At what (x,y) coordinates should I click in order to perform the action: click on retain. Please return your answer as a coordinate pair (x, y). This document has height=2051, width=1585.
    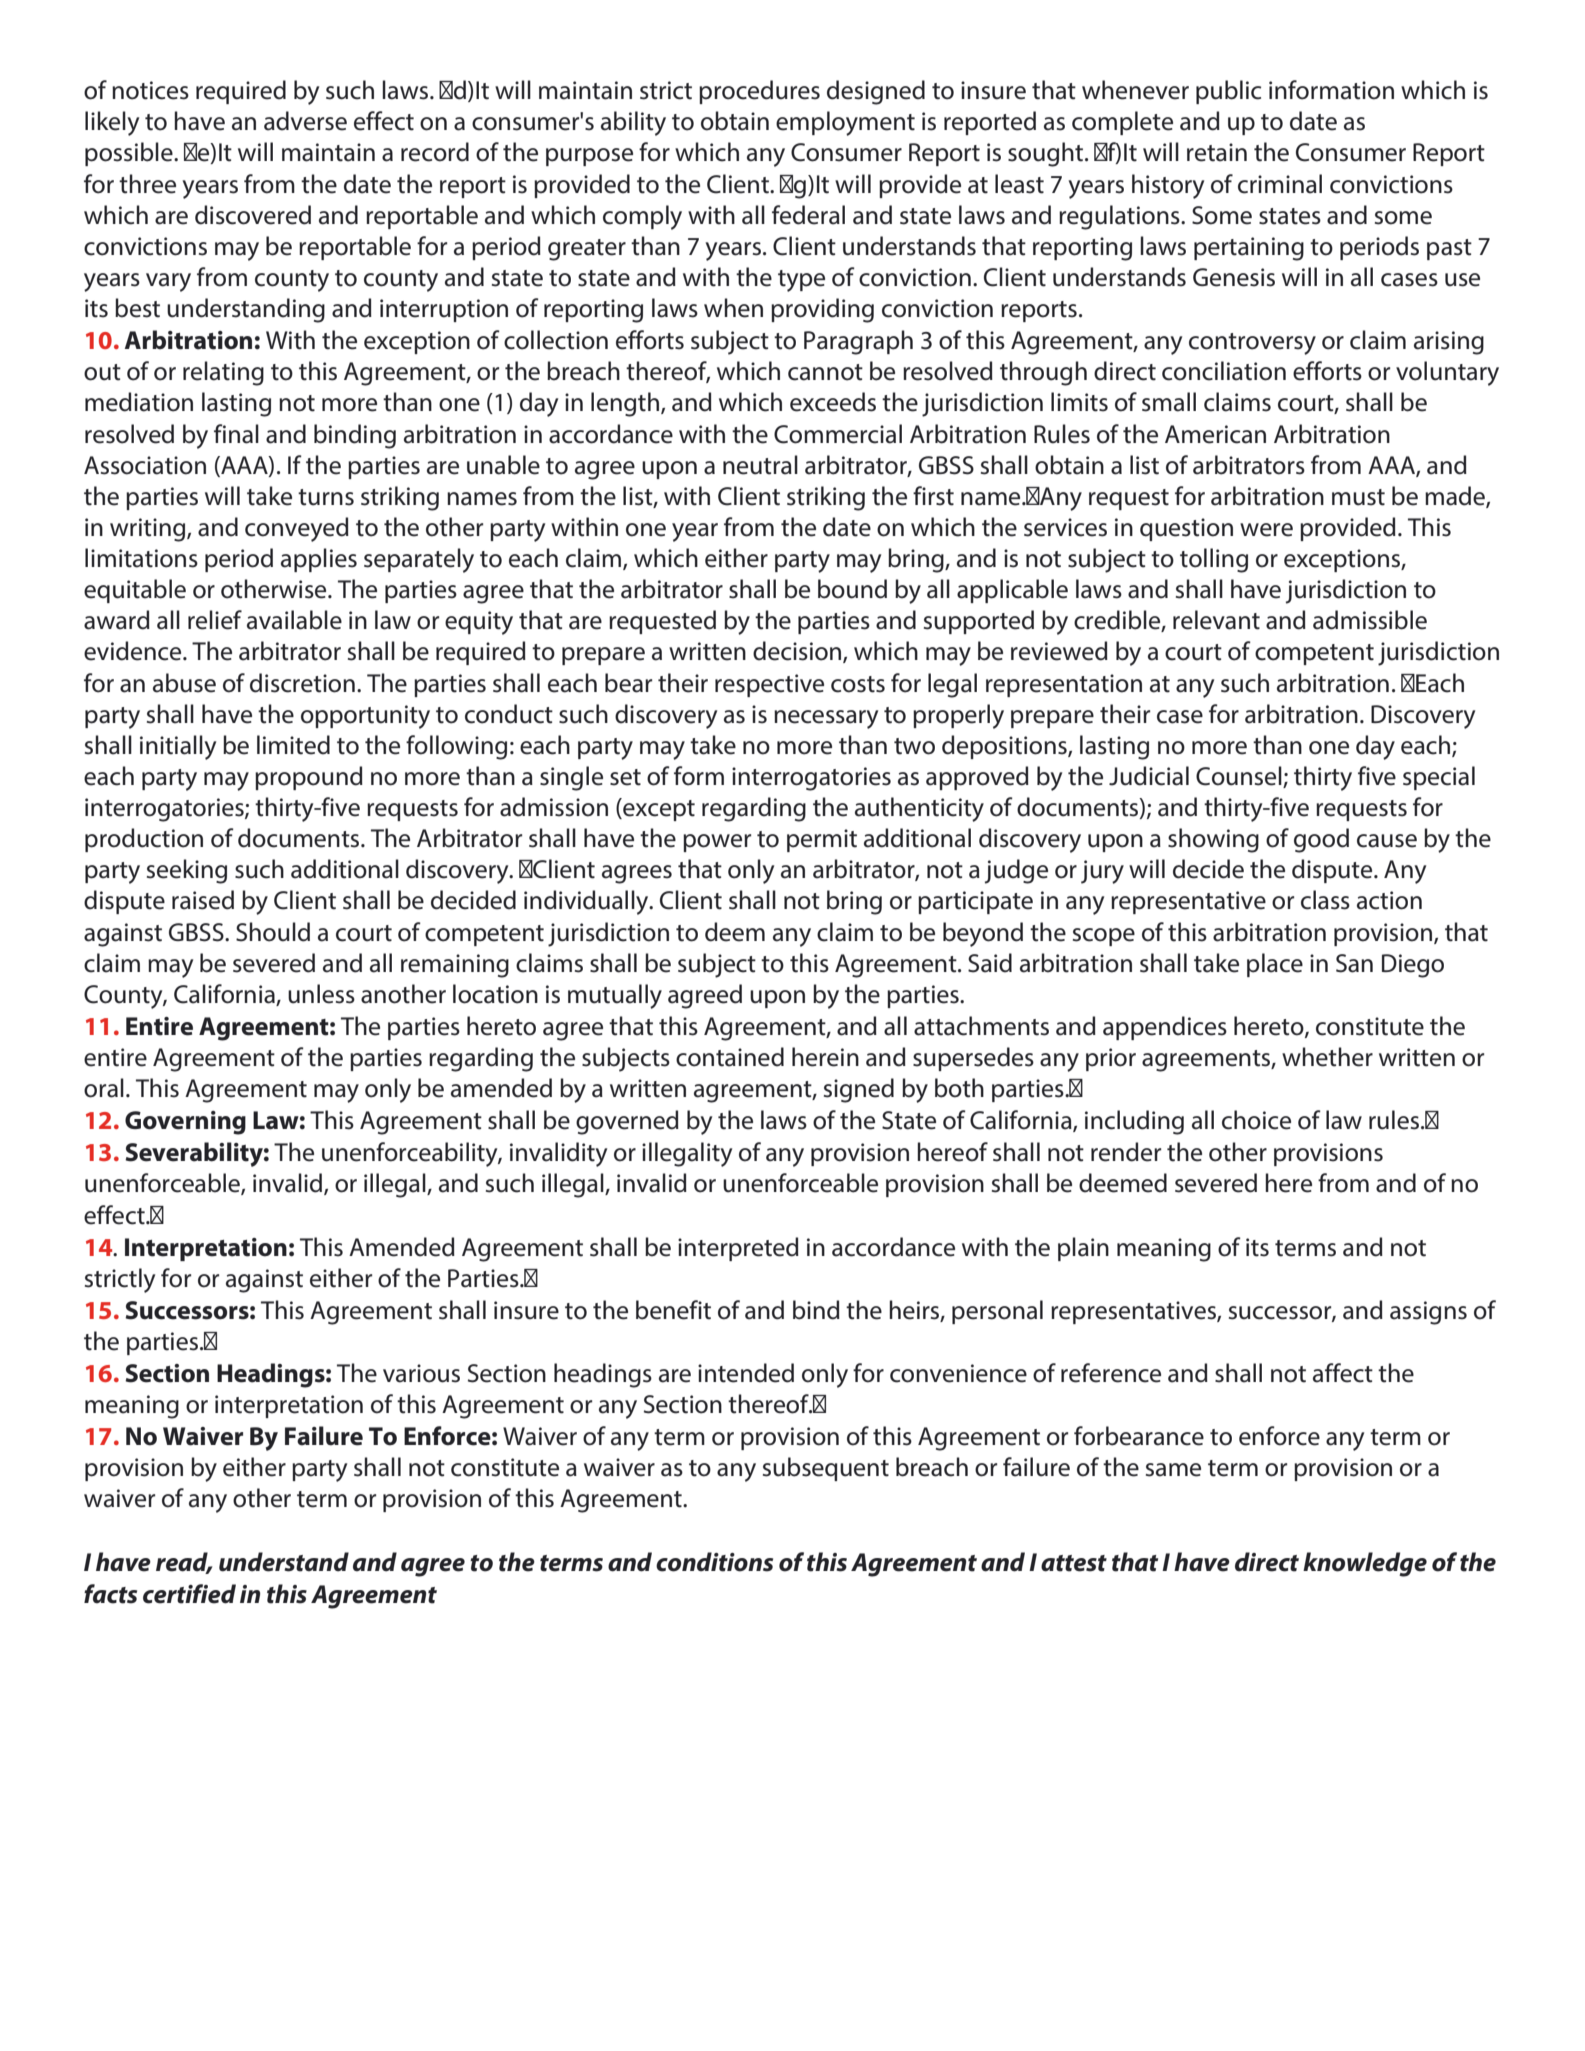
    Looking at the image, I should click on (1217, 152).
